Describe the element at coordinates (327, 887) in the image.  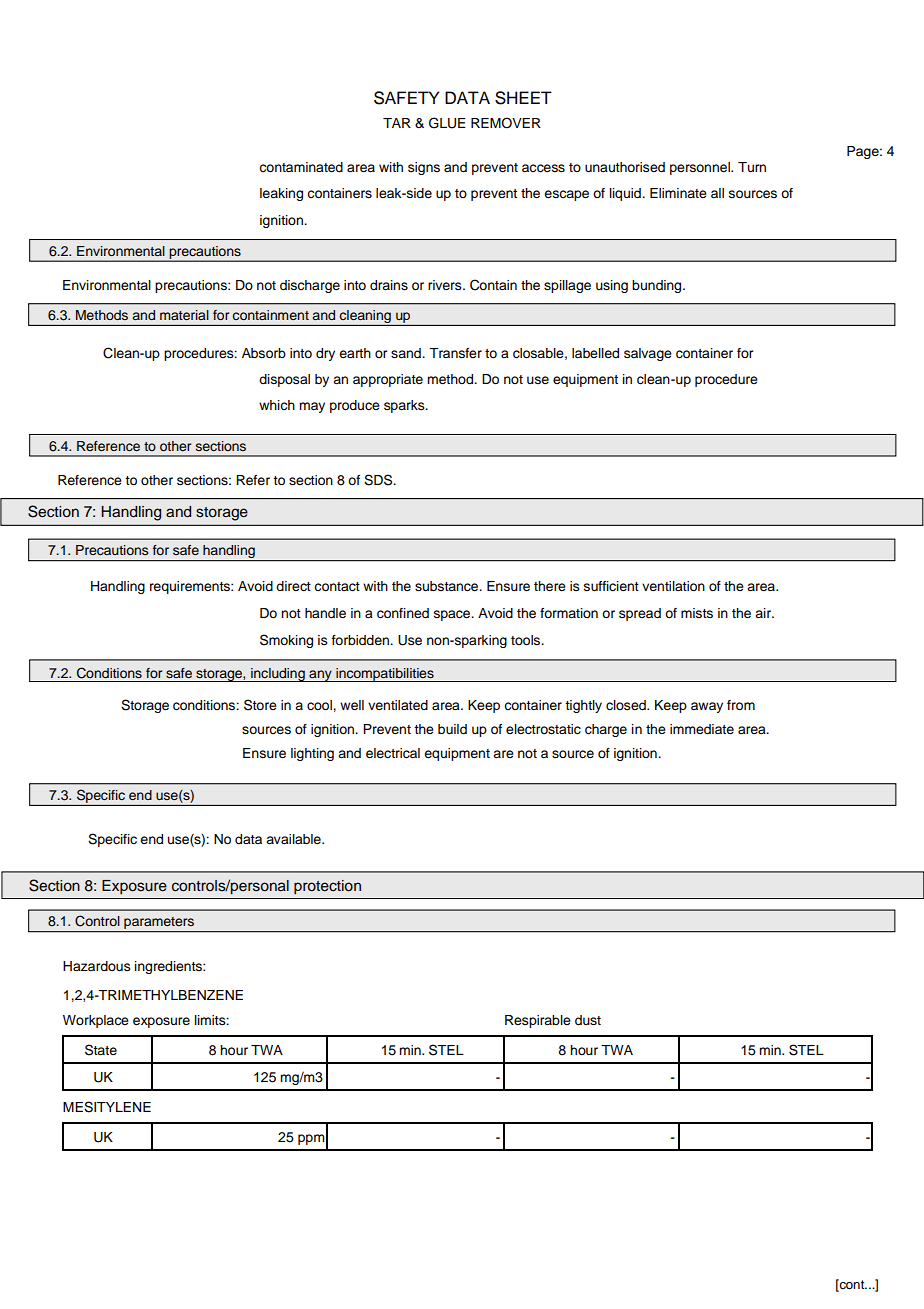
I see `protection` at that location.
